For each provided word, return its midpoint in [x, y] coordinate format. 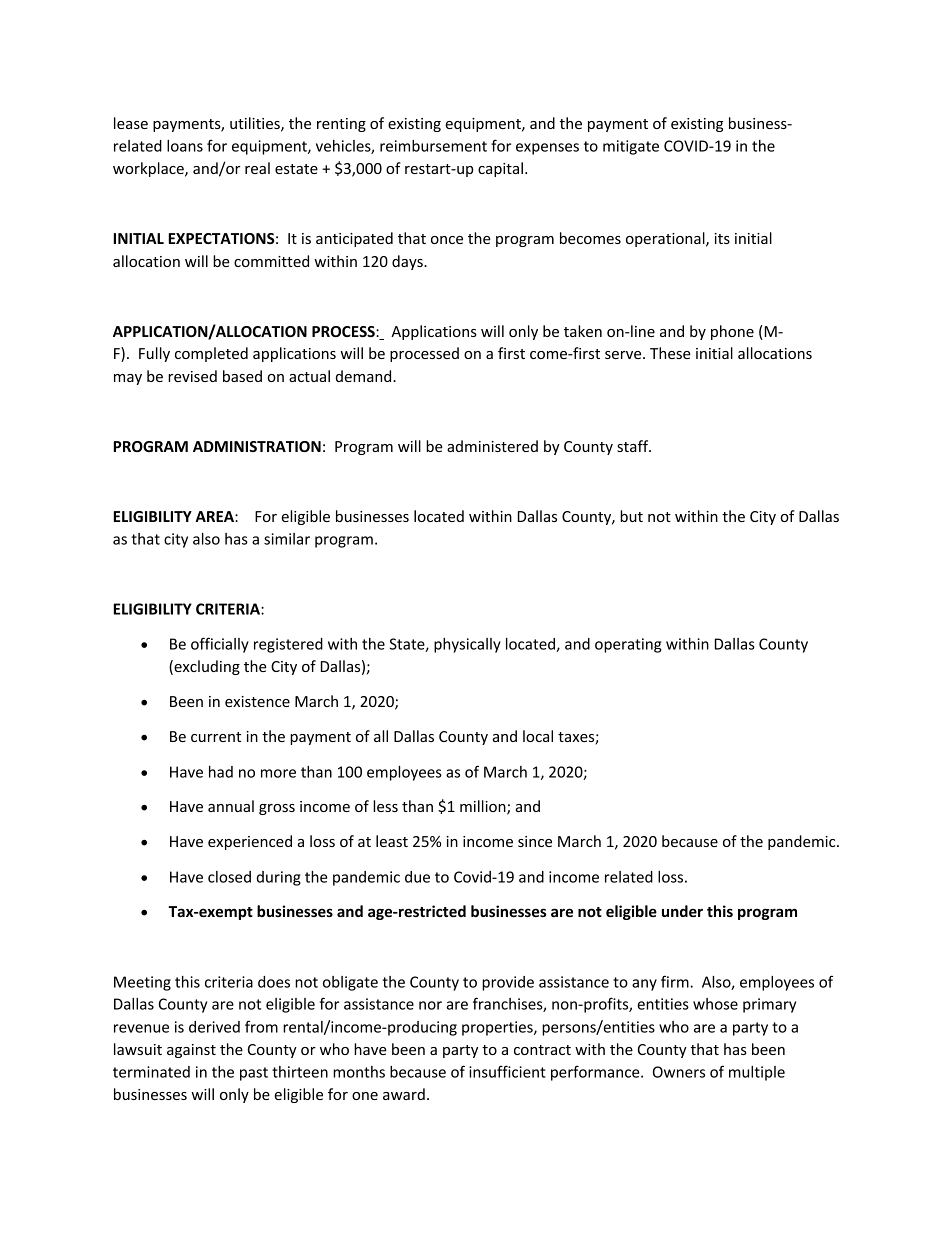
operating [628, 645]
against [191, 1051]
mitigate [631, 147]
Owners [679, 1072]
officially [220, 645]
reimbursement [433, 146]
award [404, 1094]
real [257, 168]
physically [467, 645]
